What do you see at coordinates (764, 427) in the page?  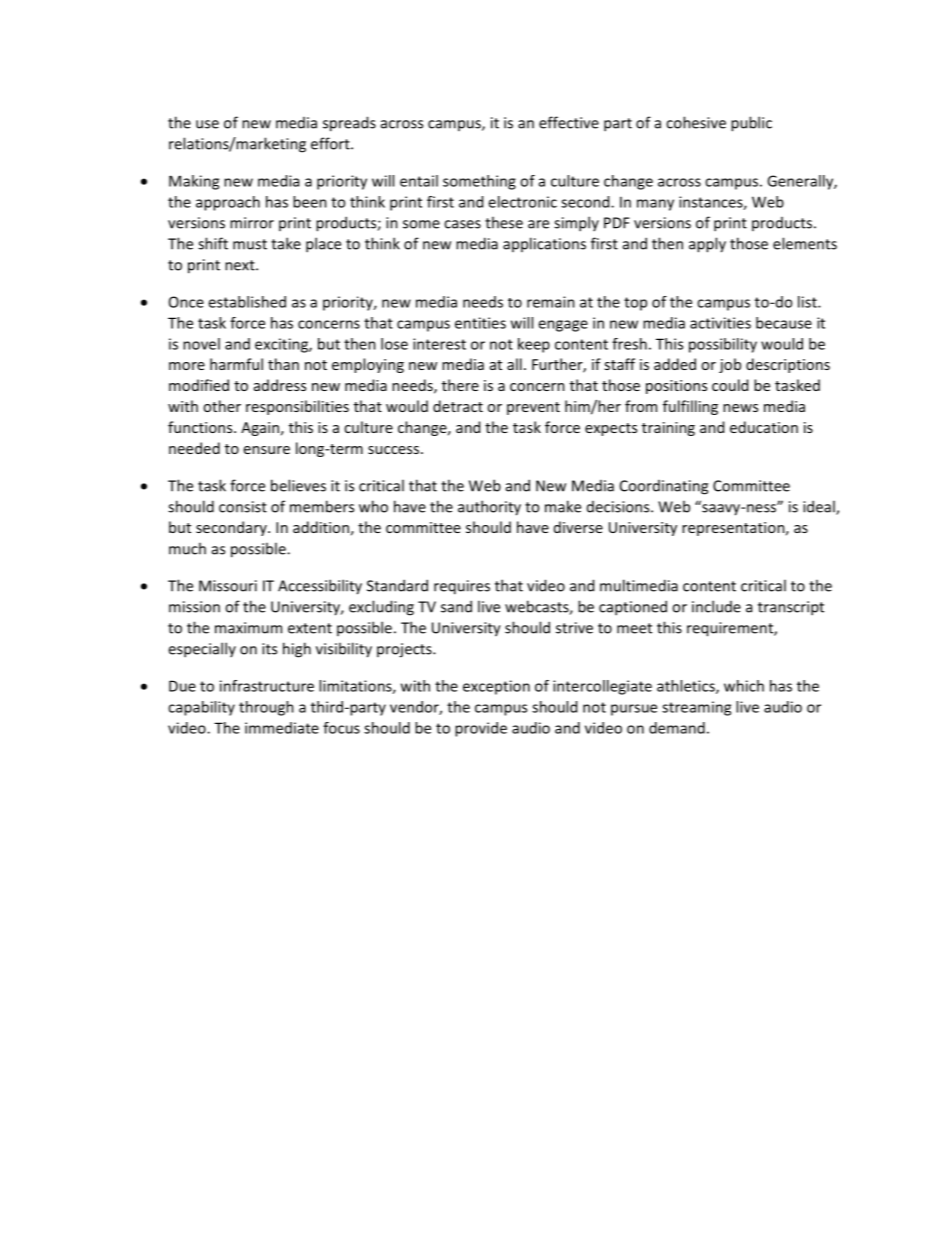 I see `education` at bounding box center [764, 427].
